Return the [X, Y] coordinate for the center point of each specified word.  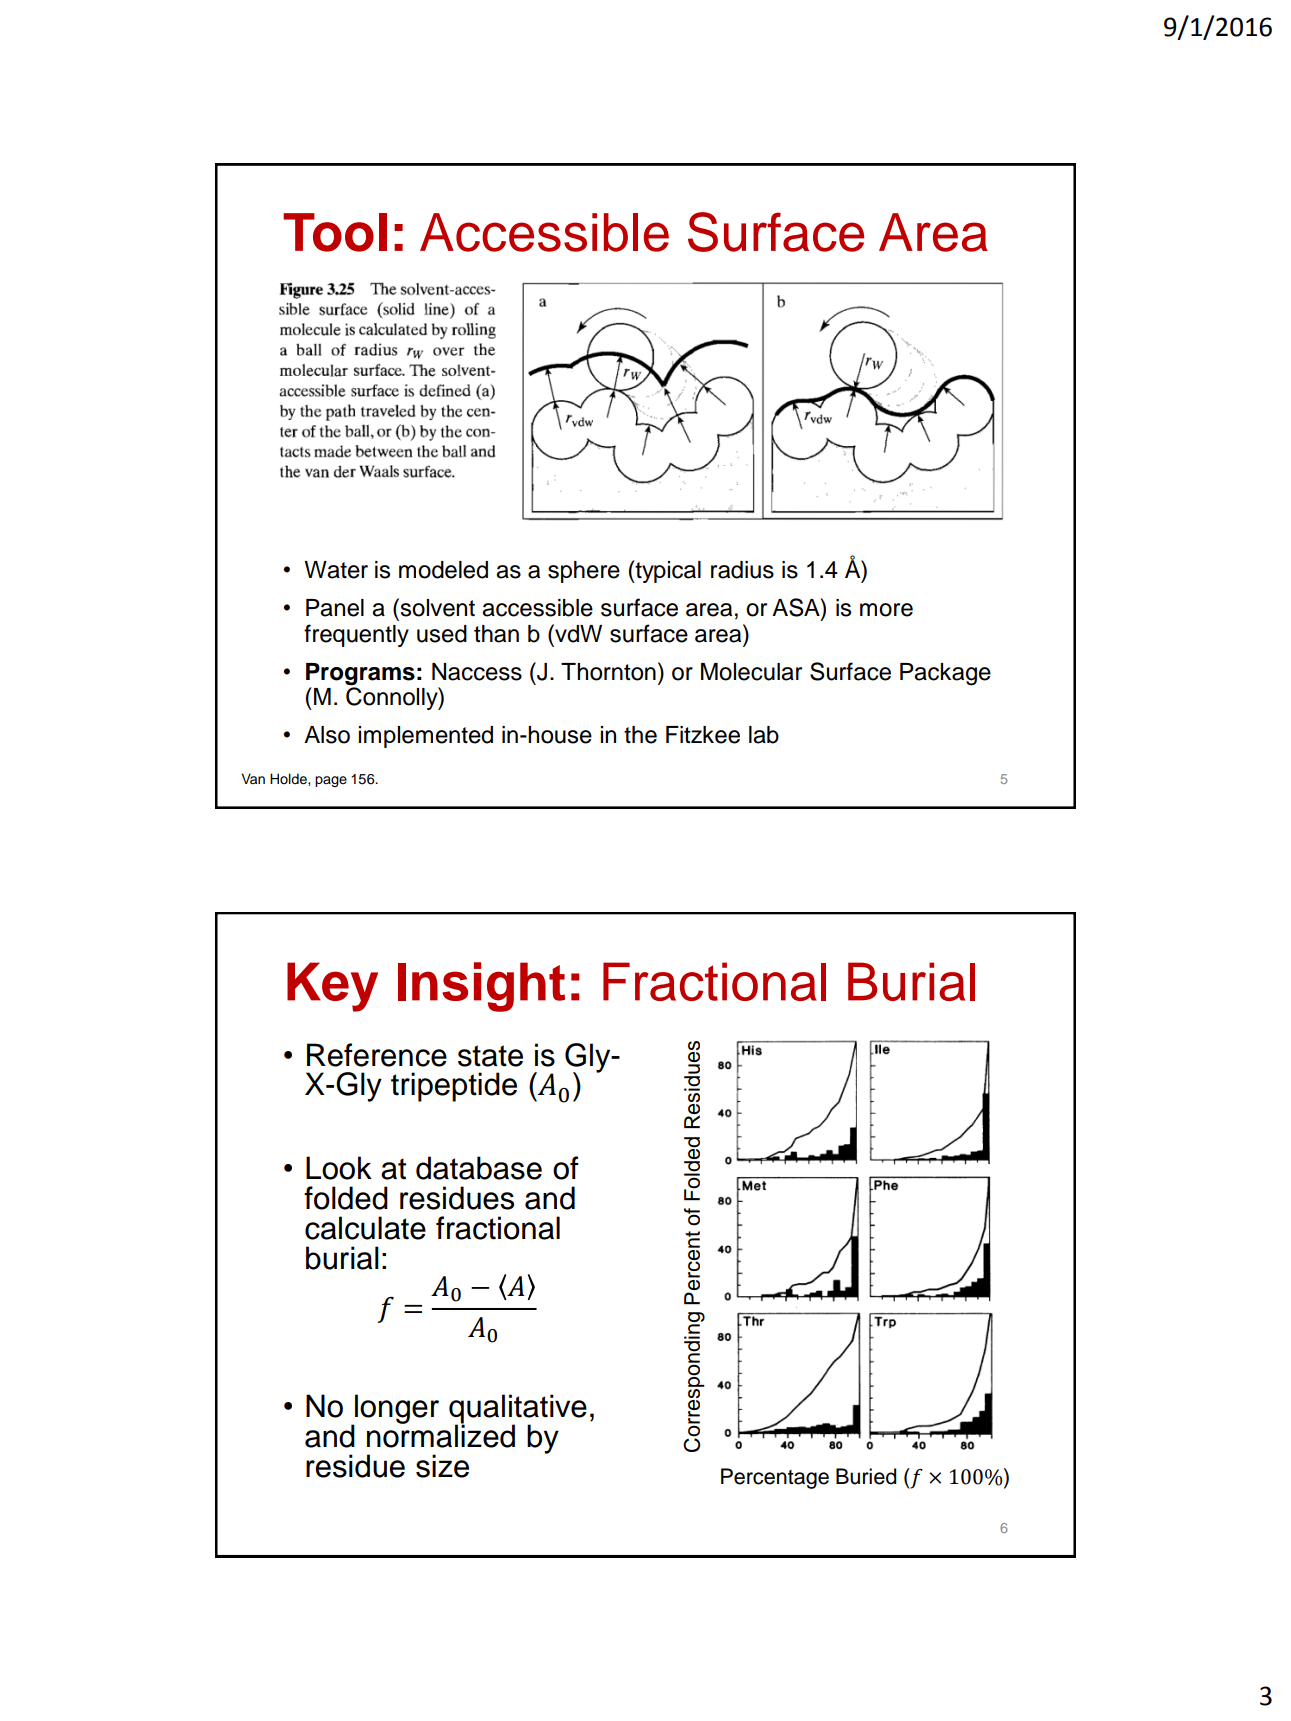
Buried [866, 1476]
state [490, 1056]
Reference [377, 1055]
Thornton [608, 672]
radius [742, 570]
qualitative [518, 1410]
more [886, 610]
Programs [360, 674]
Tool [335, 232]
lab [764, 735]
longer [396, 1410]
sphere [584, 572]
